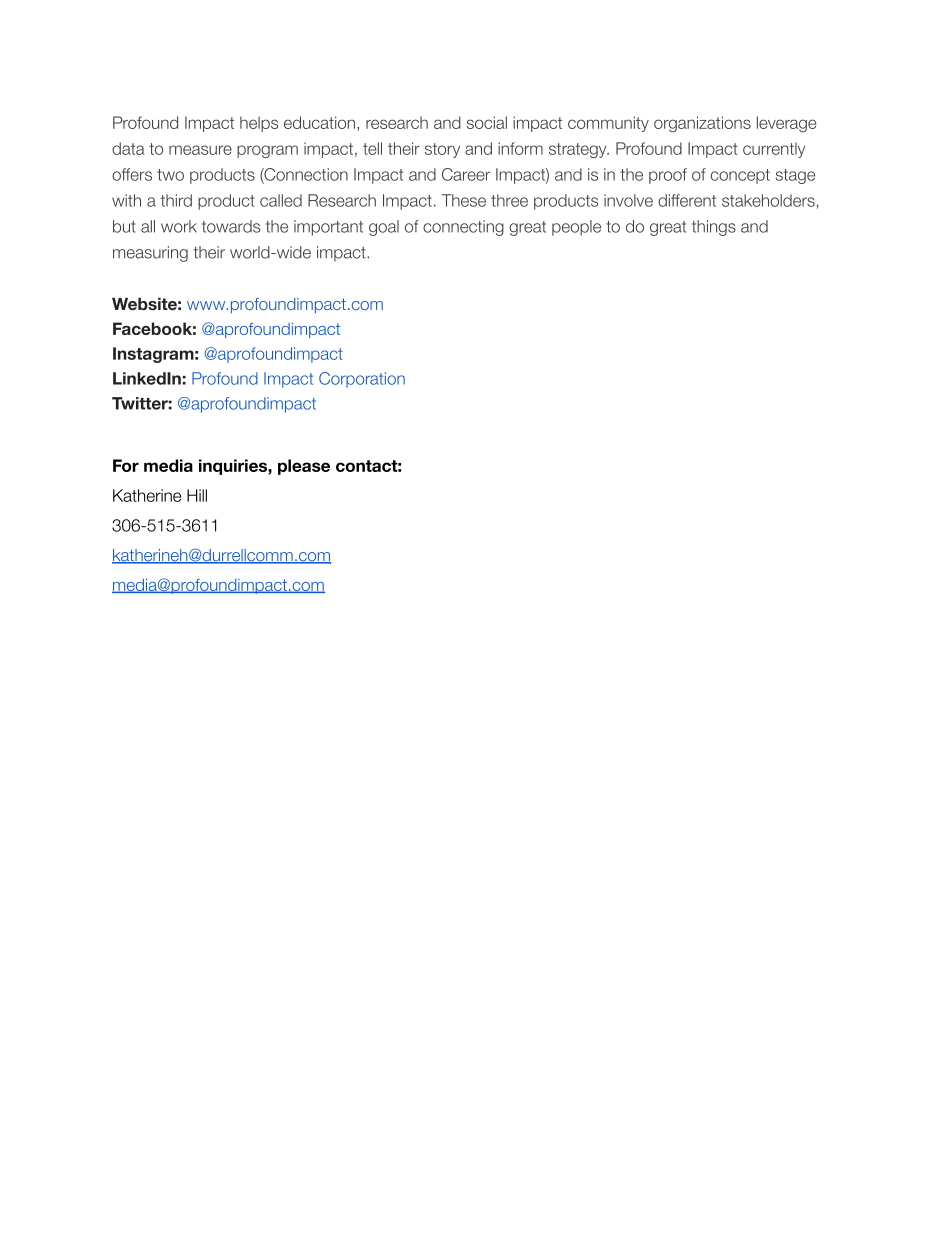 The image size is (952, 1233). Describe the element at coordinates (197, 495) in the image. I see `Hill` at that location.
